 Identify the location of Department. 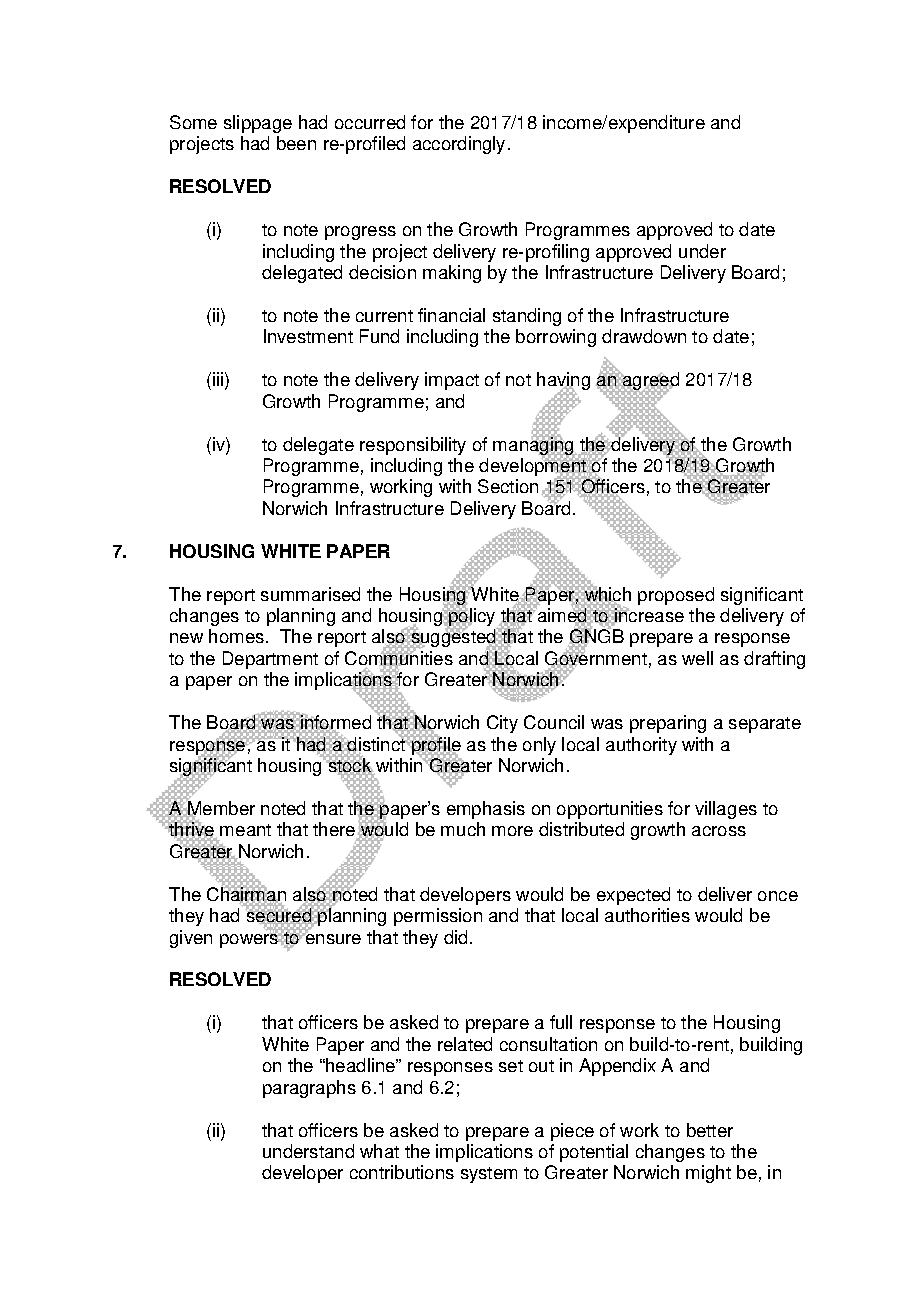
(270, 660).
